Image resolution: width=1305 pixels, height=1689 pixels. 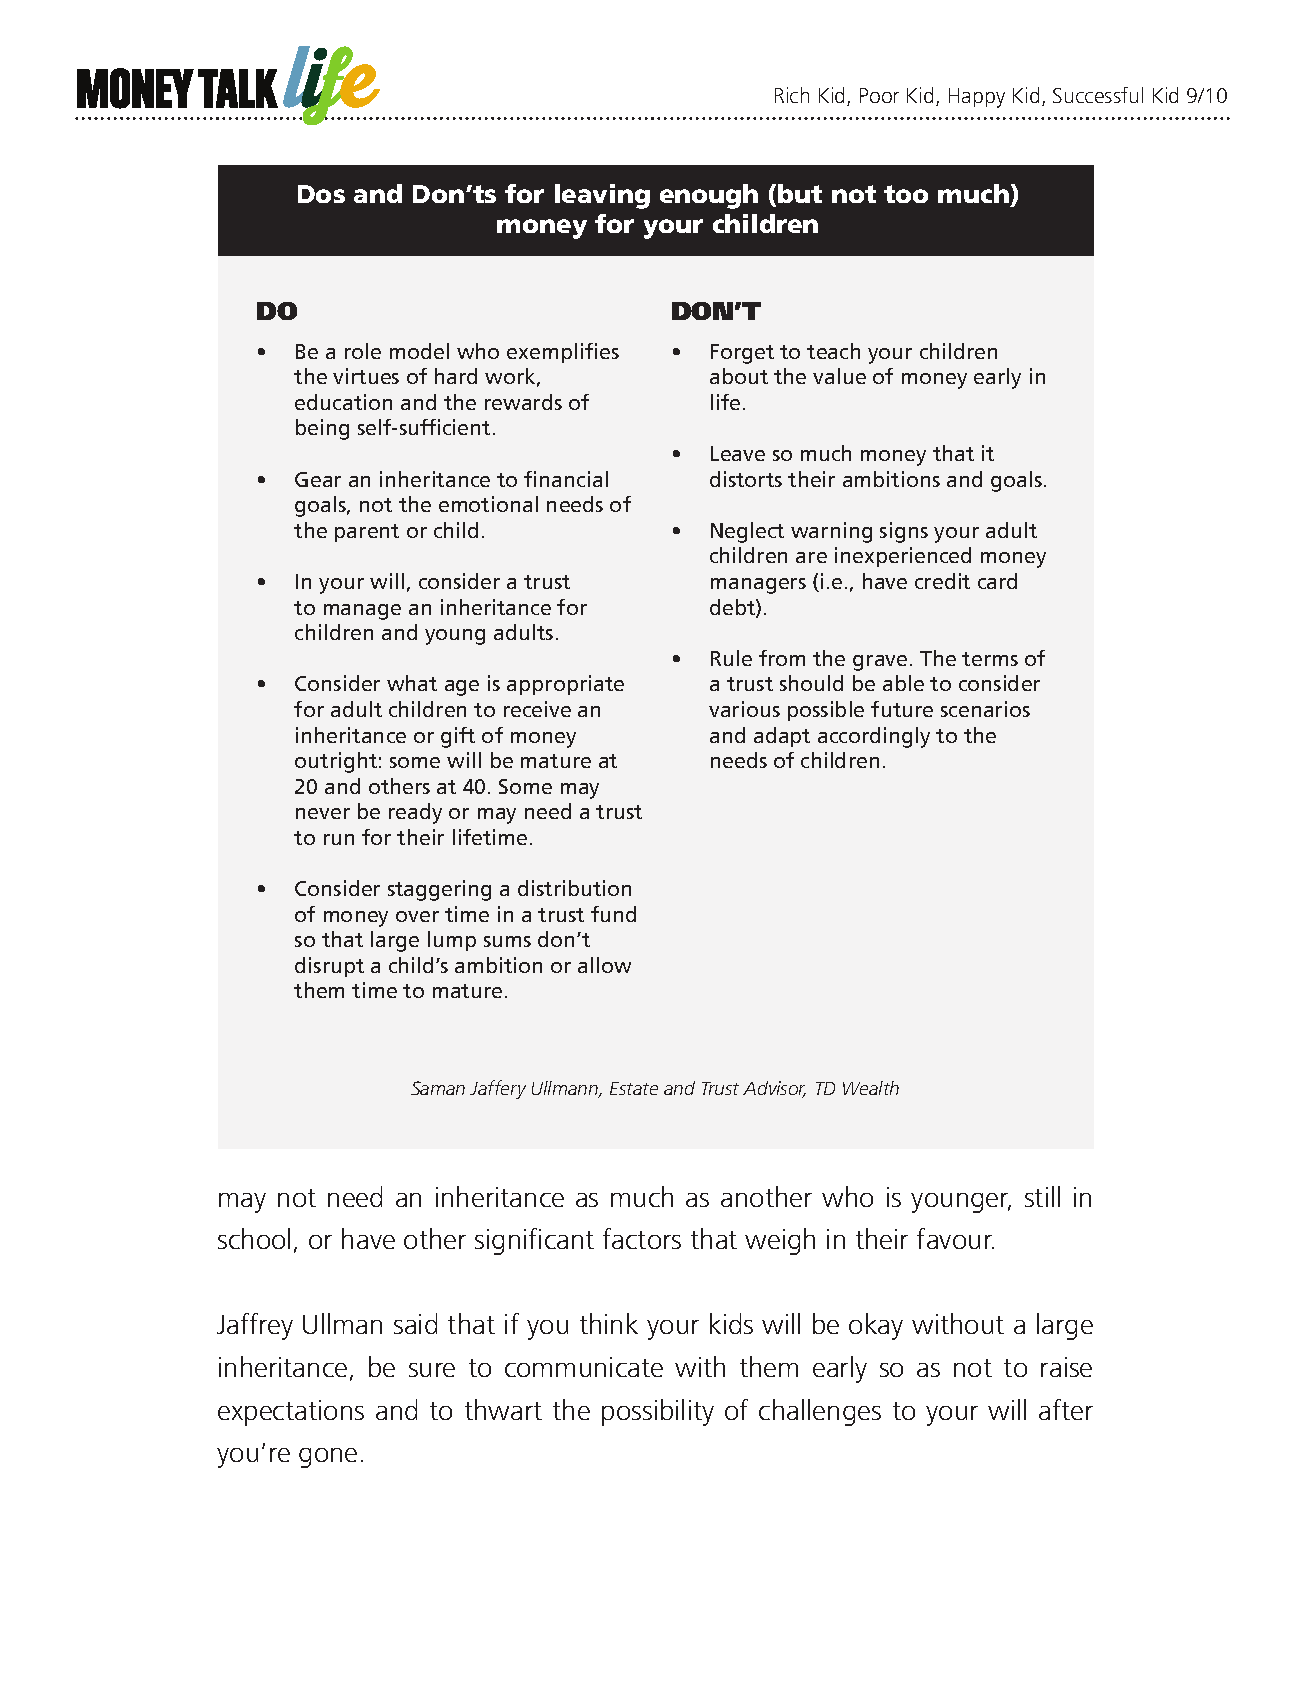 What do you see at coordinates (709, 196) in the screenshot?
I see `enough` at bounding box center [709, 196].
